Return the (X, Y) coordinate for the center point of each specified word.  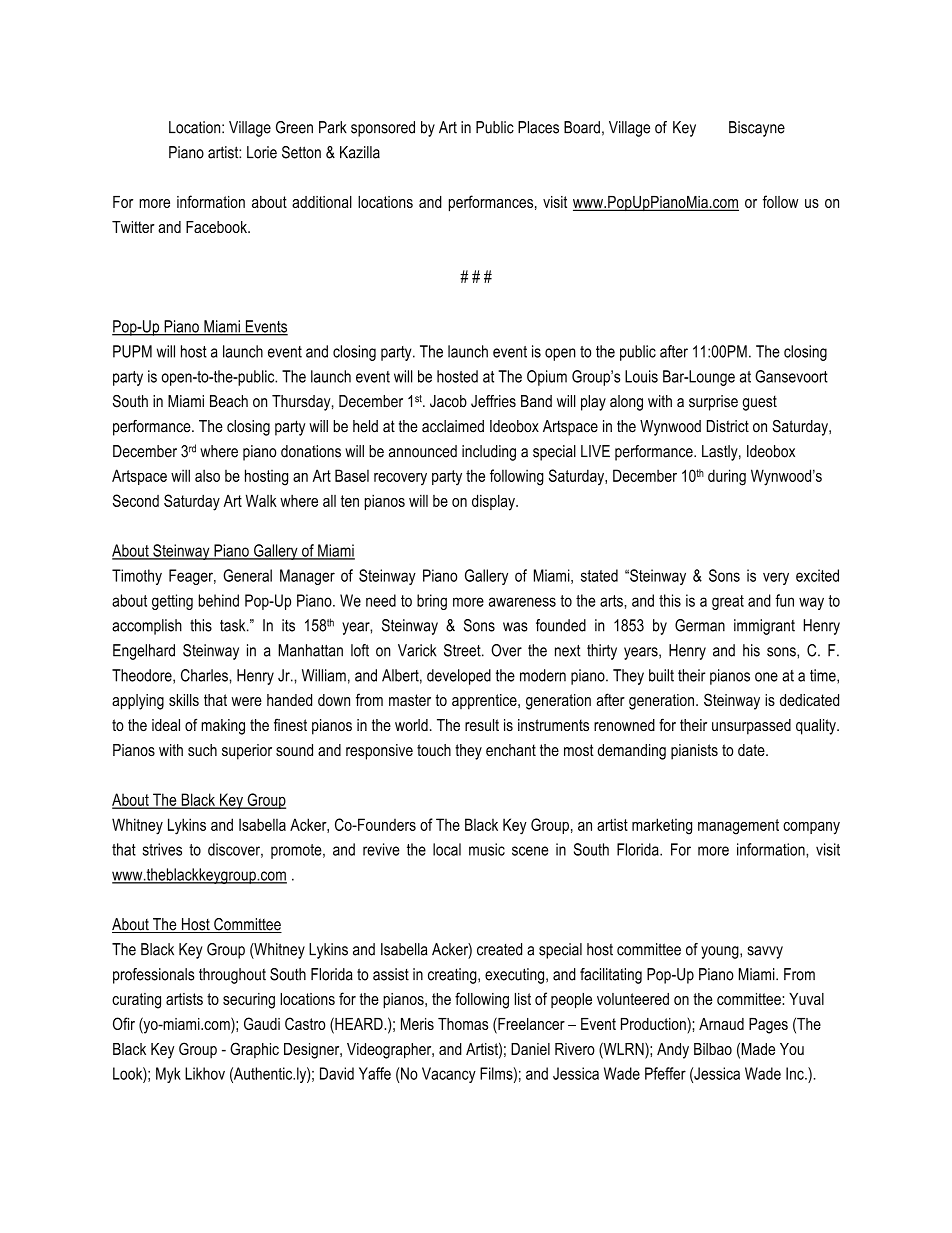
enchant (511, 750)
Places (538, 127)
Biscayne (757, 129)
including (489, 453)
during (727, 477)
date (752, 750)
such (202, 750)
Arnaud (721, 1024)
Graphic (254, 1050)
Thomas (463, 1024)
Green (294, 127)
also (207, 475)
